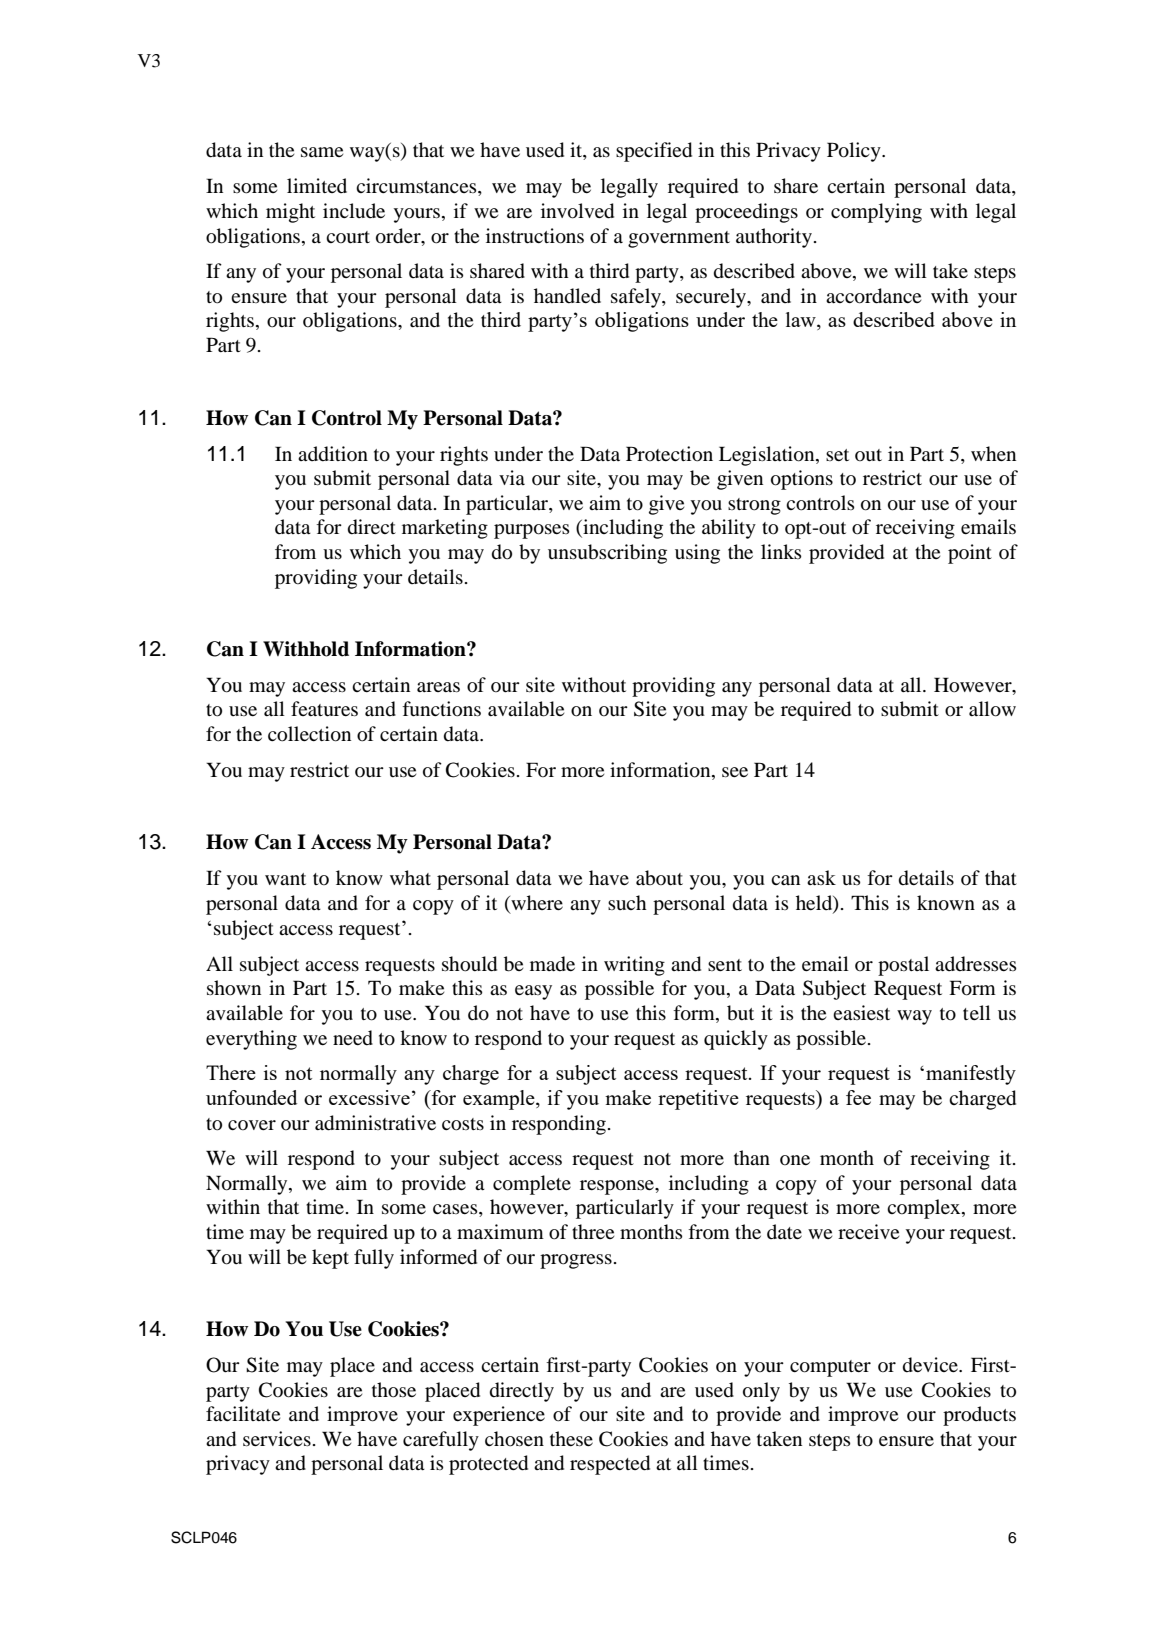 The image size is (1154, 1631). What do you see at coordinates (577, 211) in the image?
I see `involved` at bounding box center [577, 211].
